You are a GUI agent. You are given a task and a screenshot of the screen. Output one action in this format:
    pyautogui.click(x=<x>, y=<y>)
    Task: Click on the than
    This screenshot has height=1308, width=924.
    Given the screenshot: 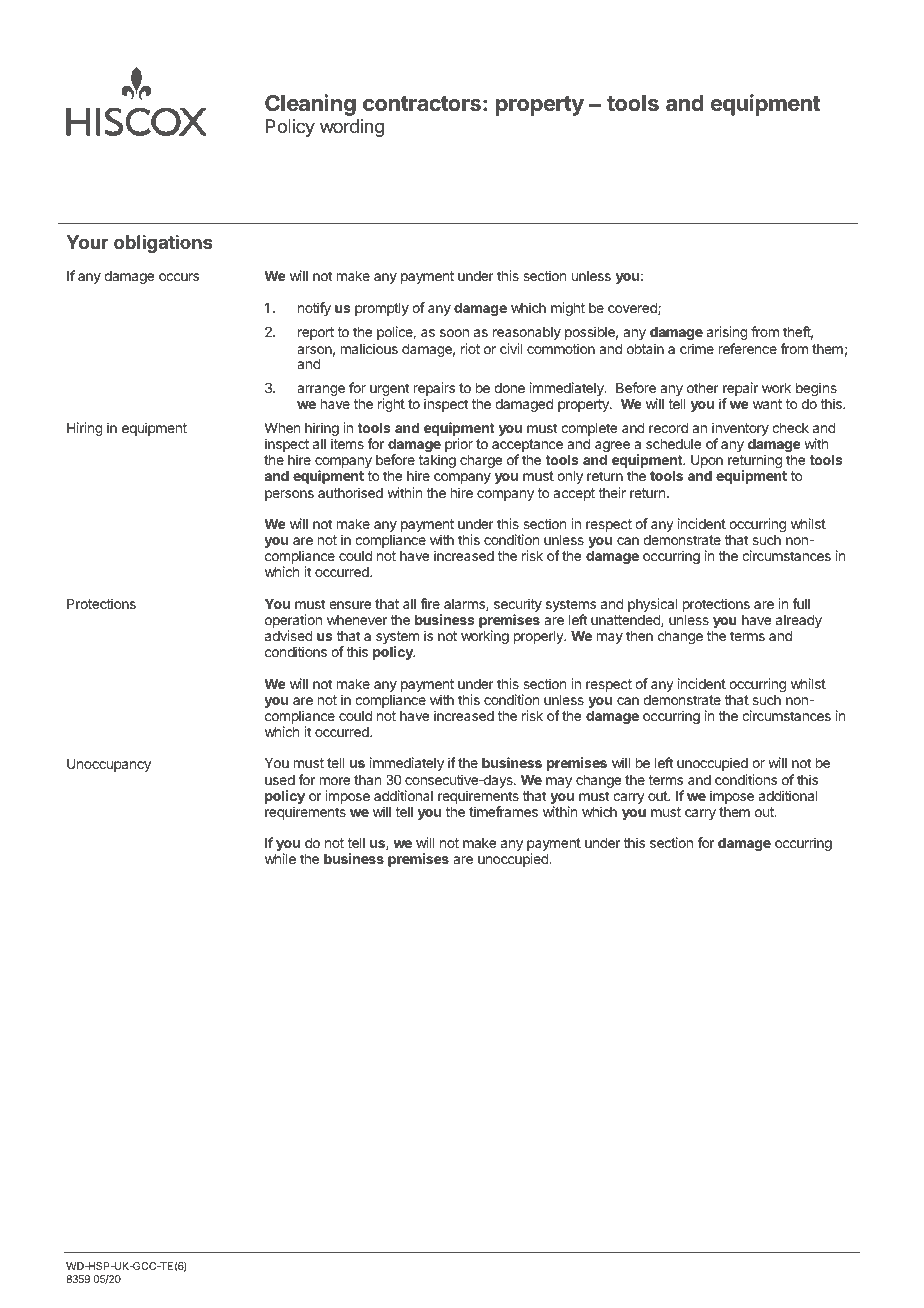 What is the action you would take?
    pyautogui.click(x=367, y=780)
